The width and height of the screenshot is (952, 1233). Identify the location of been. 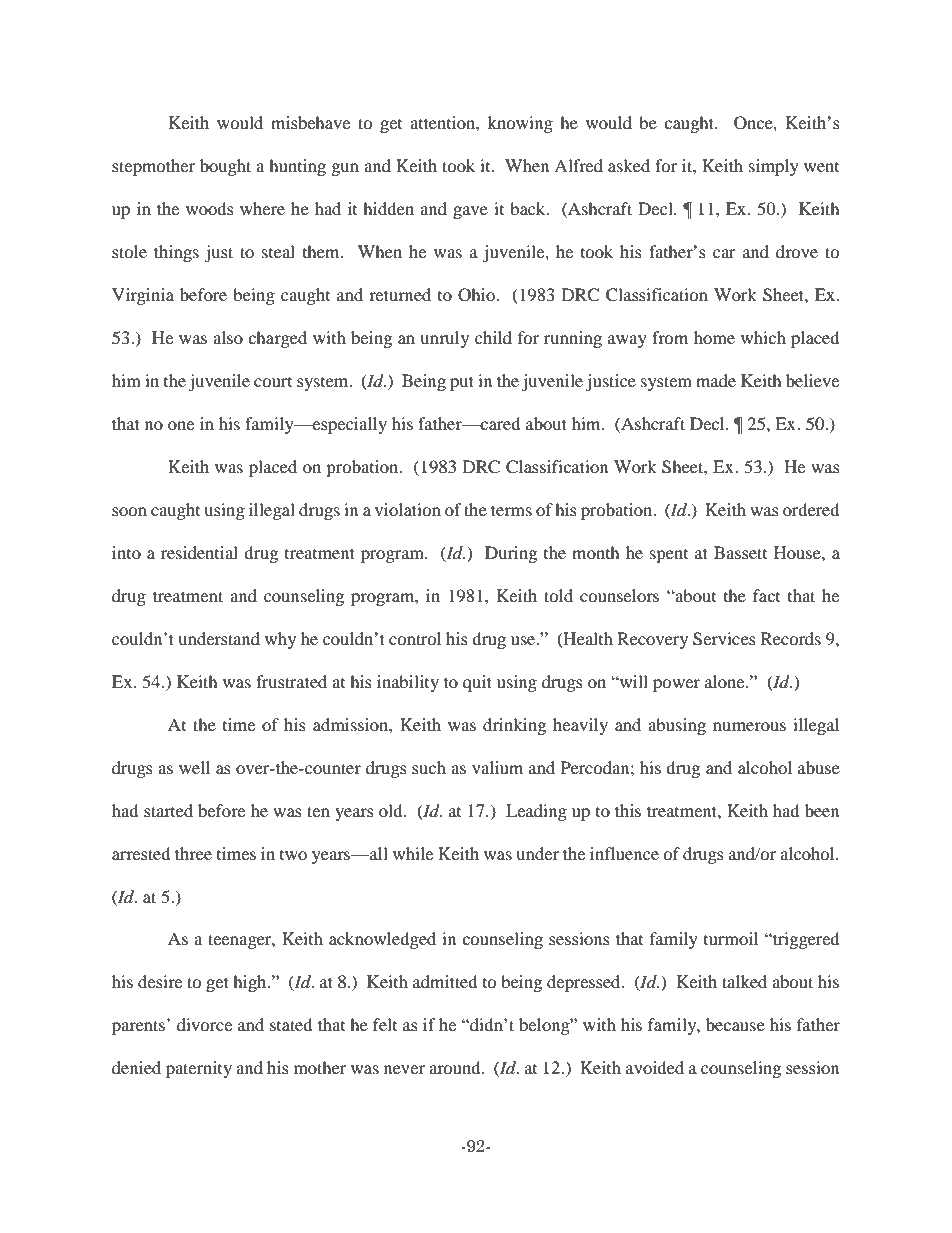
(822, 810).
